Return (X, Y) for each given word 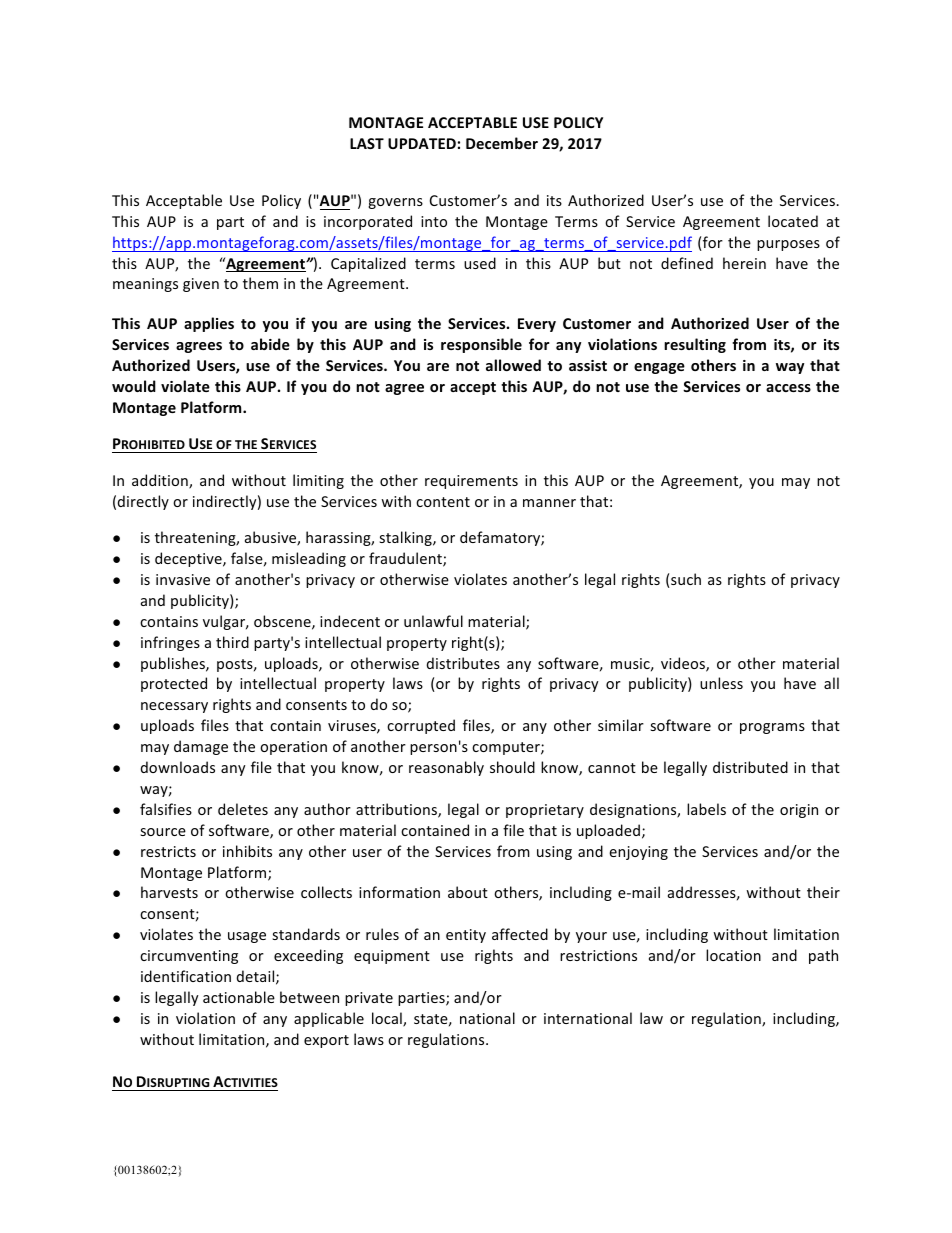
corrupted (421, 726)
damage (201, 747)
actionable (239, 997)
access (788, 388)
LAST (367, 143)
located (793, 221)
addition (161, 481)
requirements (471, 482)
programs (772, 728)
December (502, 143)
